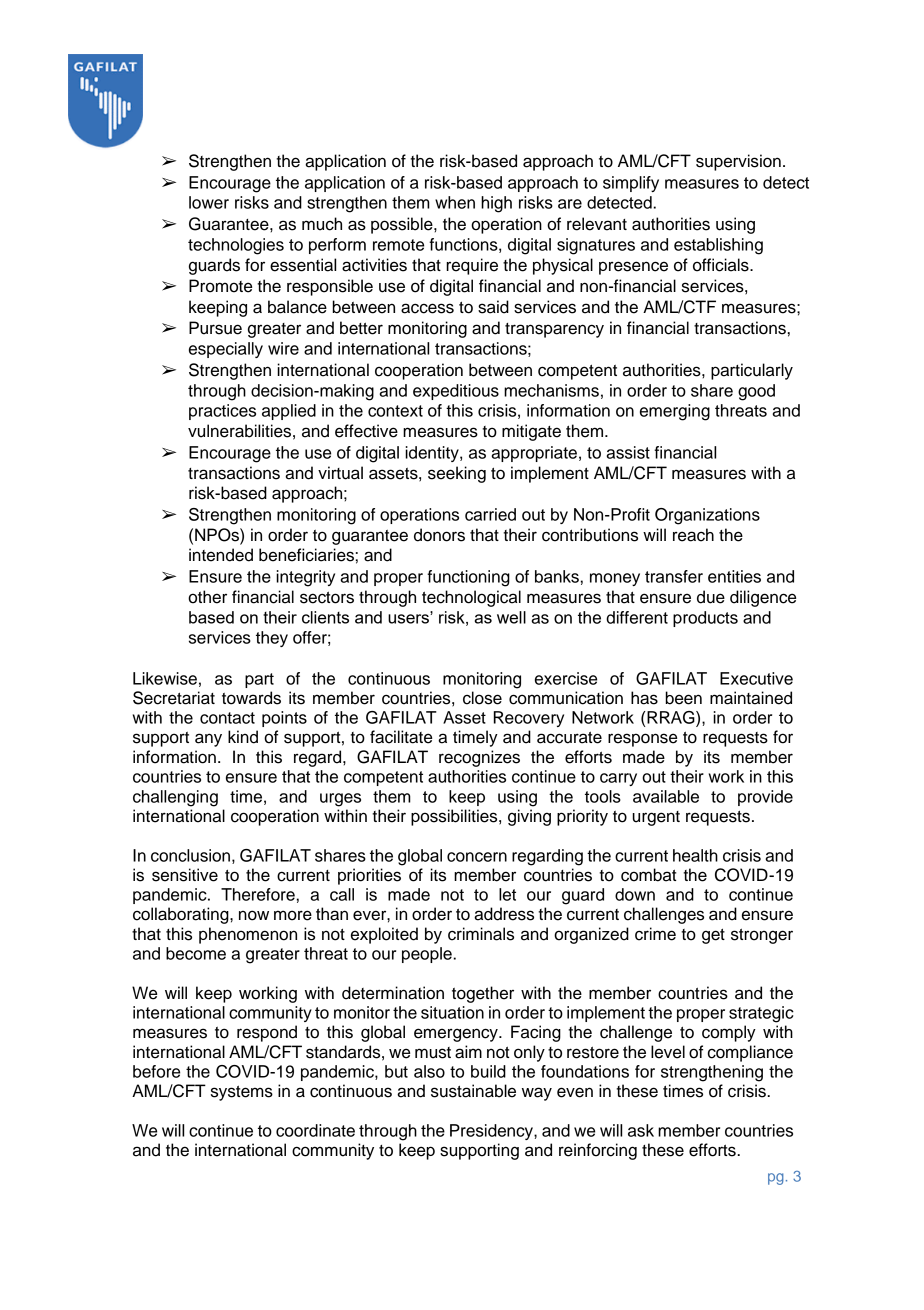 This screenshot has height=1310, width=924. Describe the element at coordinates (175, 798) in the screenshot. I see `challenging` at that location.
